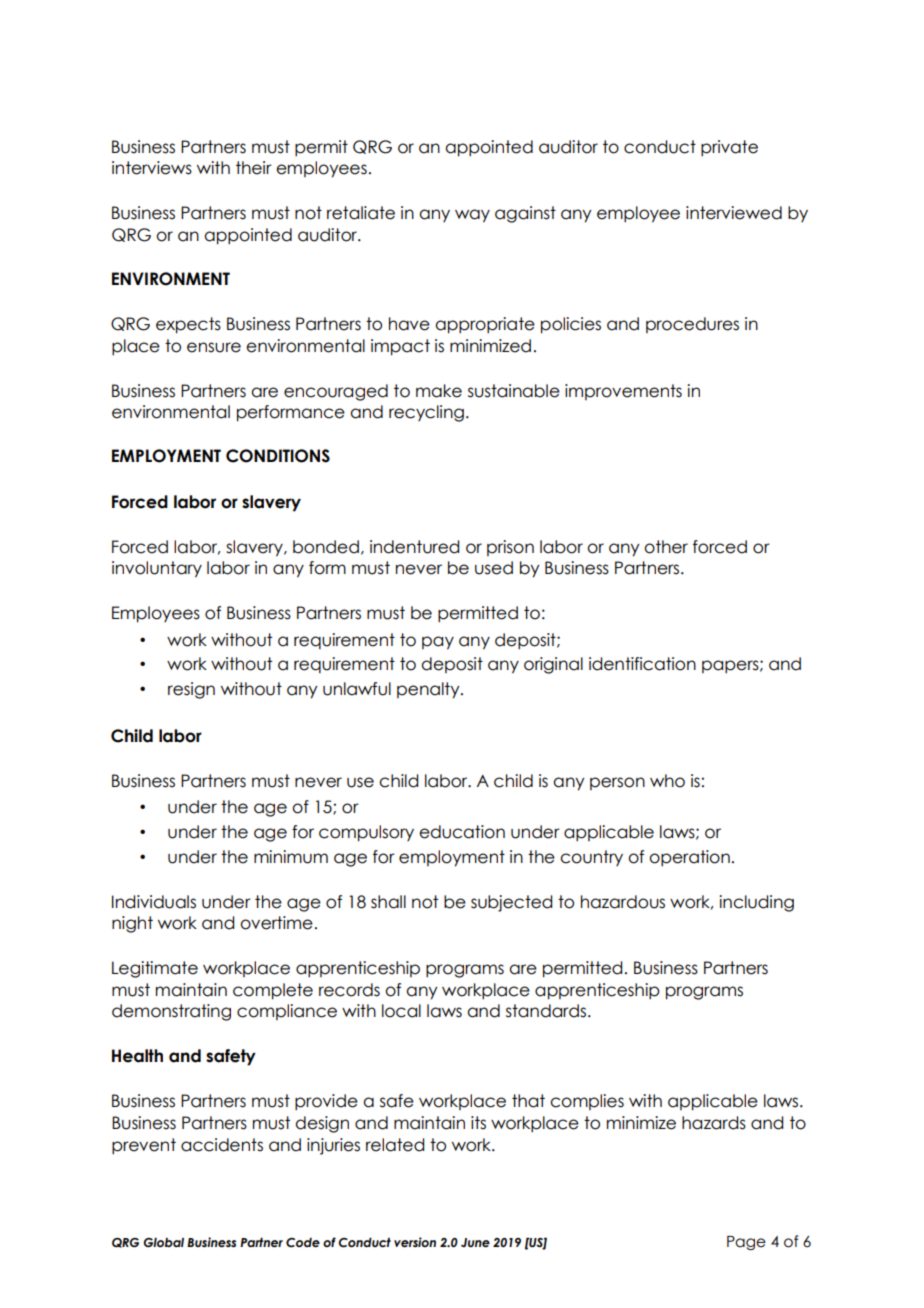  Describe the element at coordinates (415, 1242) in the document. I see `version` at that location.
